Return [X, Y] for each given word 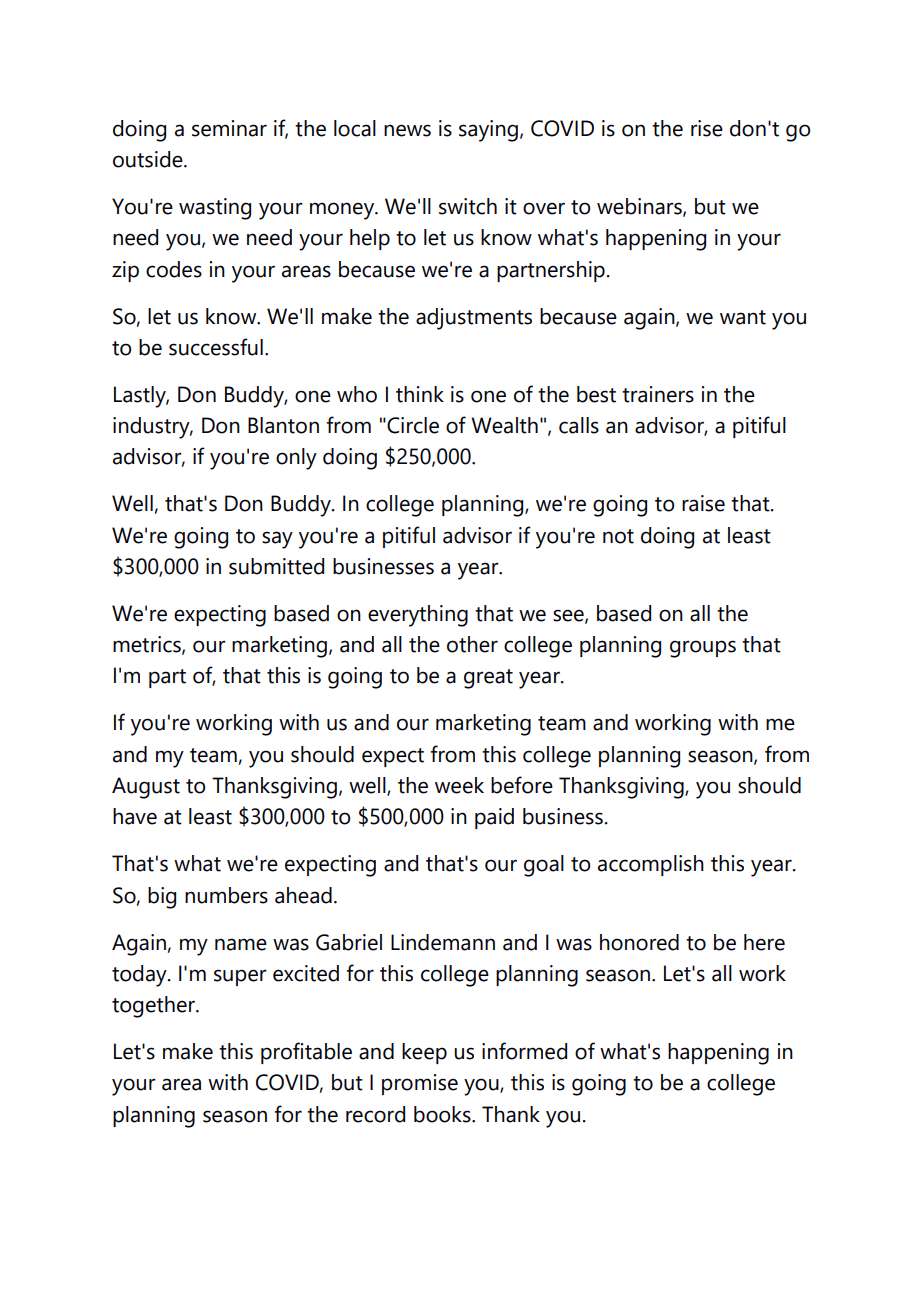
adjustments [474, 319]
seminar [229, 128]
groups [703, 649]
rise [707, 128]
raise [703, 503]
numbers [226, 895]
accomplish [651, 865]
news [407, 130]
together [155, 1007]
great [488, 679]
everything [418, 616]
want [743, 317]
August [146, 788]
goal [544, 866]
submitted [276, 566]
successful [216, 347]
